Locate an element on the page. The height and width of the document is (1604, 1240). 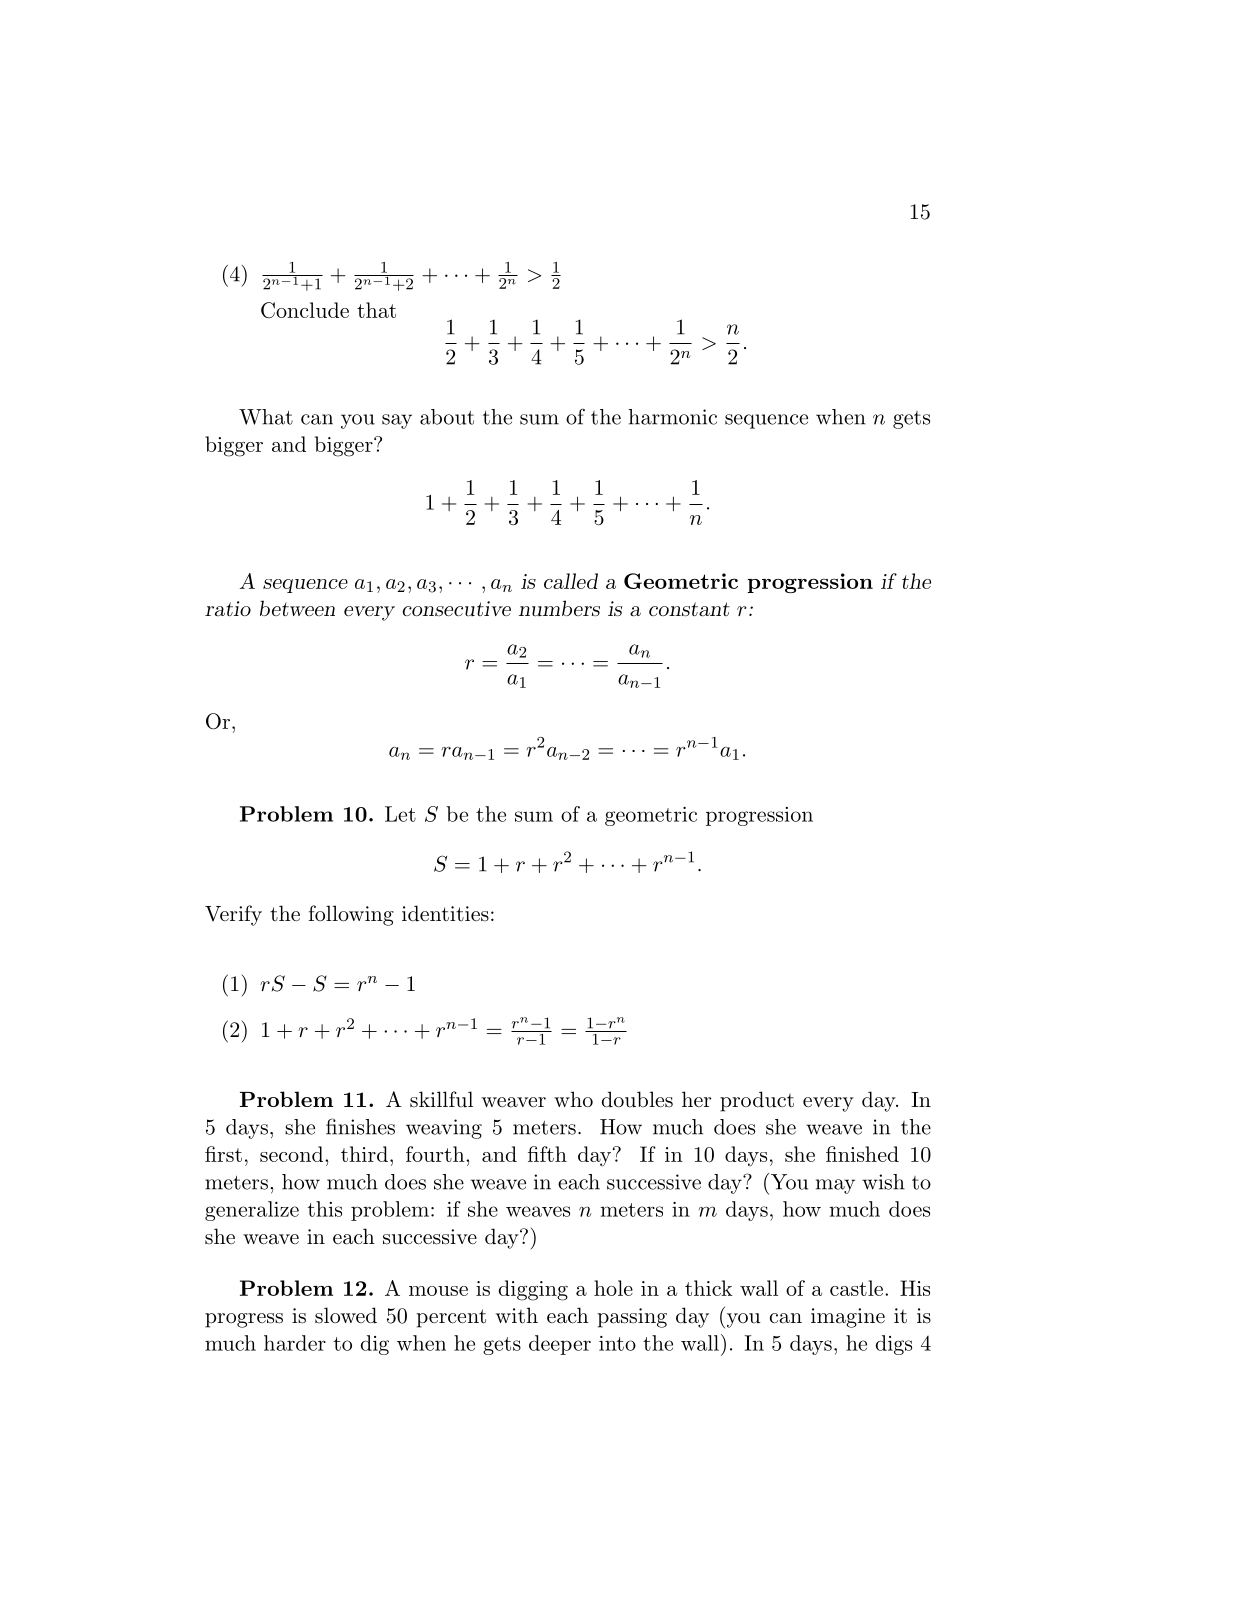
identities is located at coordinates (445, 913).
